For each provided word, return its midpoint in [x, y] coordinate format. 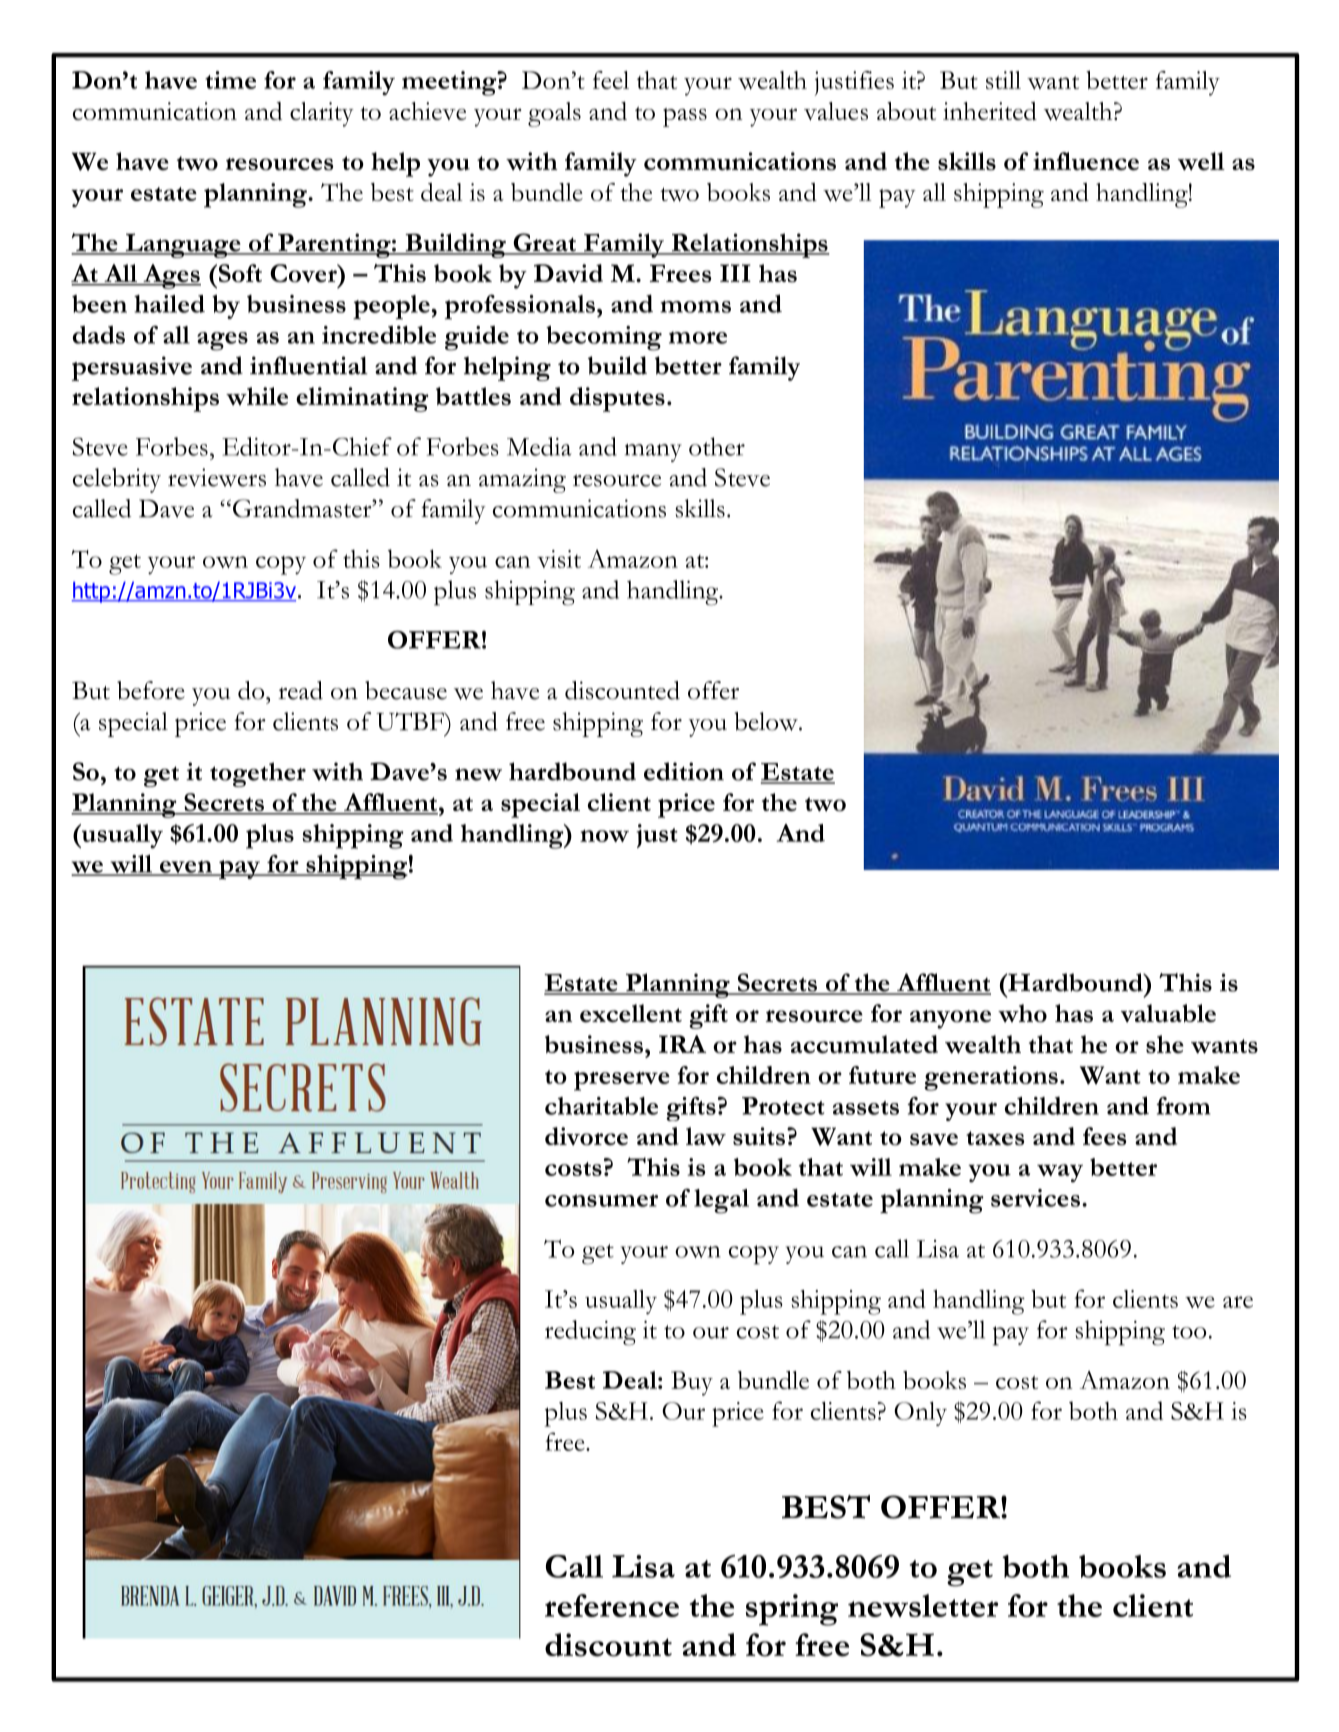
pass [685, 117]
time [230, 80]
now [604, 836]
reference [612, 1605]
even [185, 867]
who [1022, 1013]
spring [792, 1610]
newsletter [923, 1605]
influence [1086, 161]
